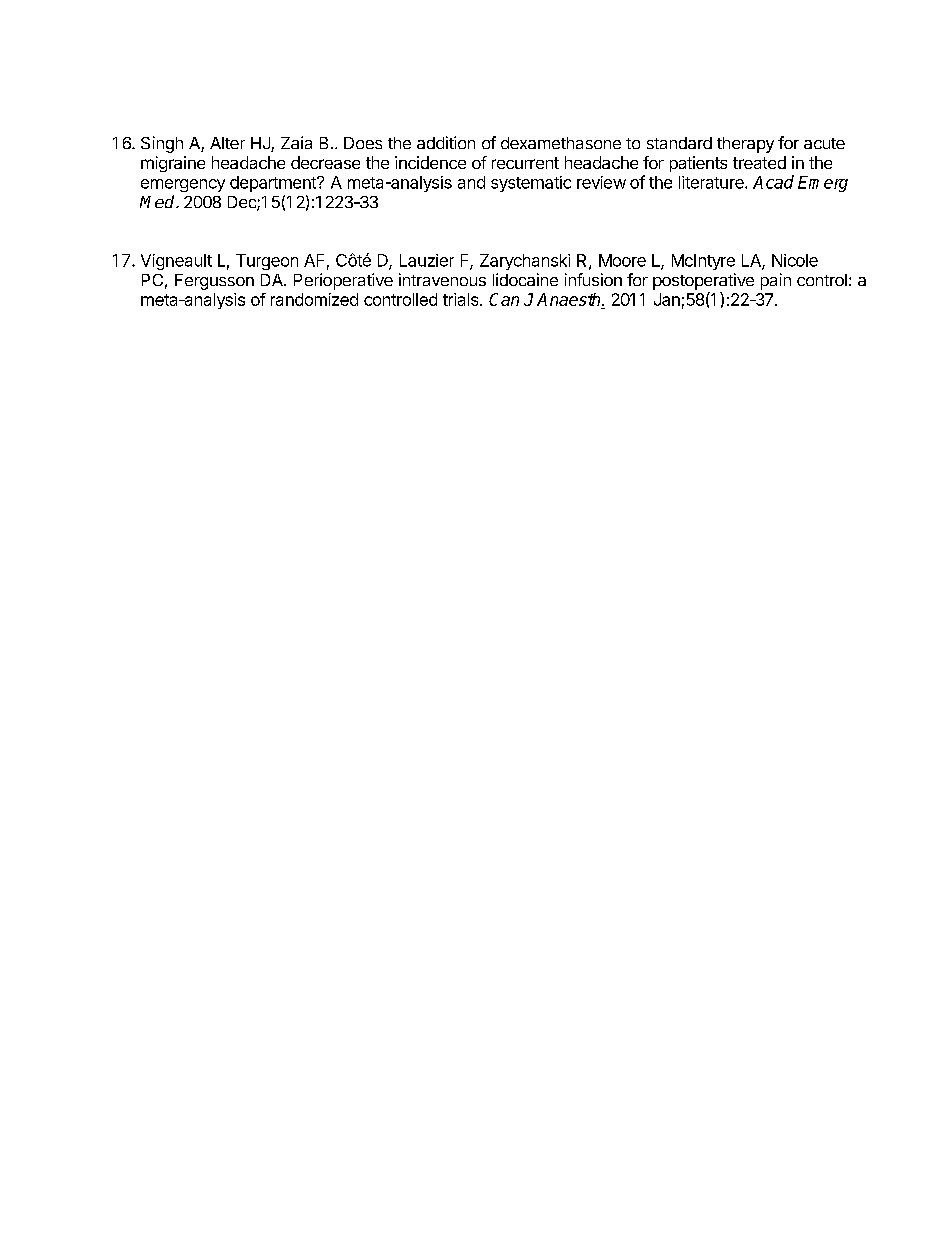 Image resolution: width=952 pixels, height=1233 pixels. Describe the element at coordinates (712, 182) in the screenshot. I see `literature` at that location.
